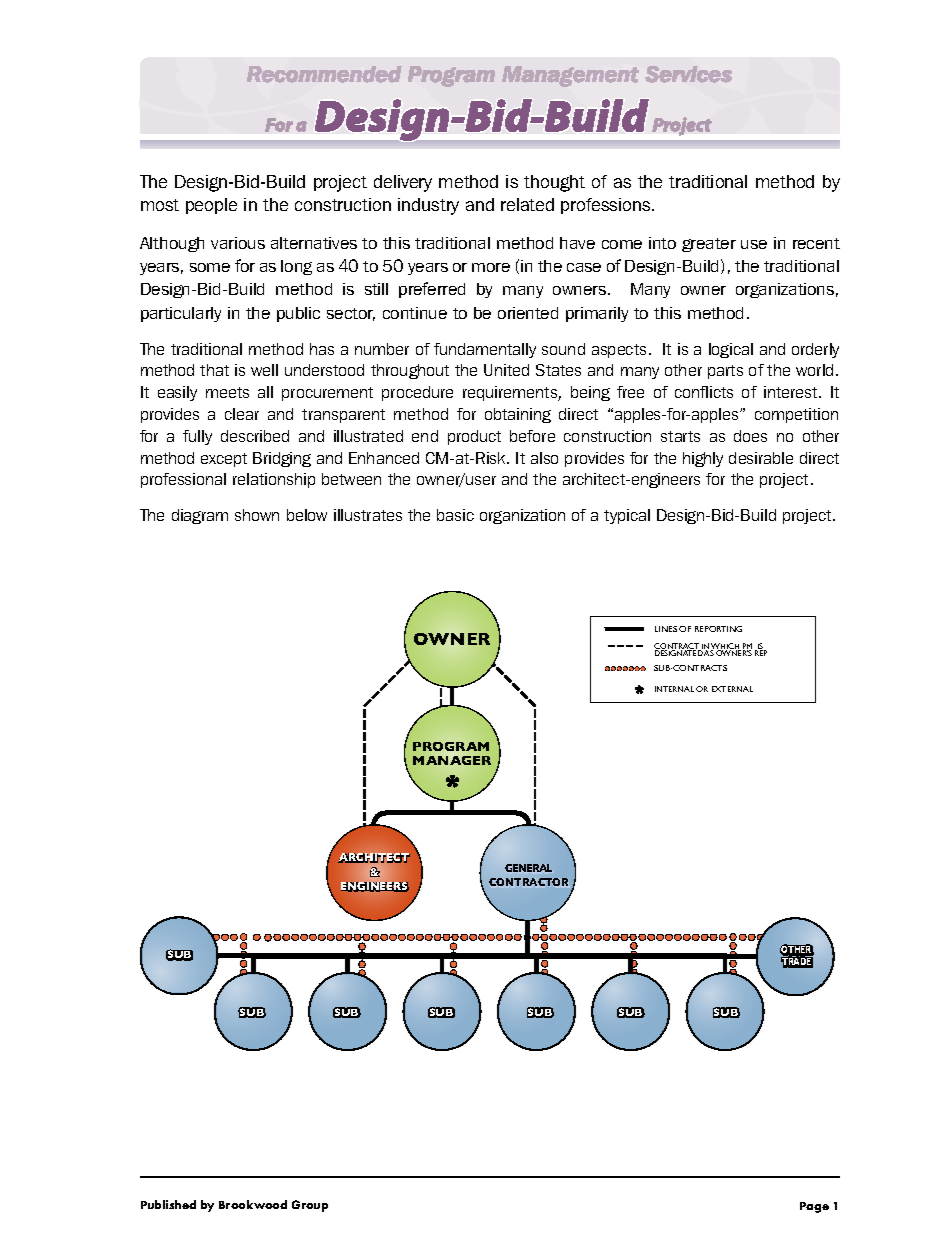  What do you see at coordinates (528, 868) in the image?
I see `GENERAL` at bounding box center [528, 868].
